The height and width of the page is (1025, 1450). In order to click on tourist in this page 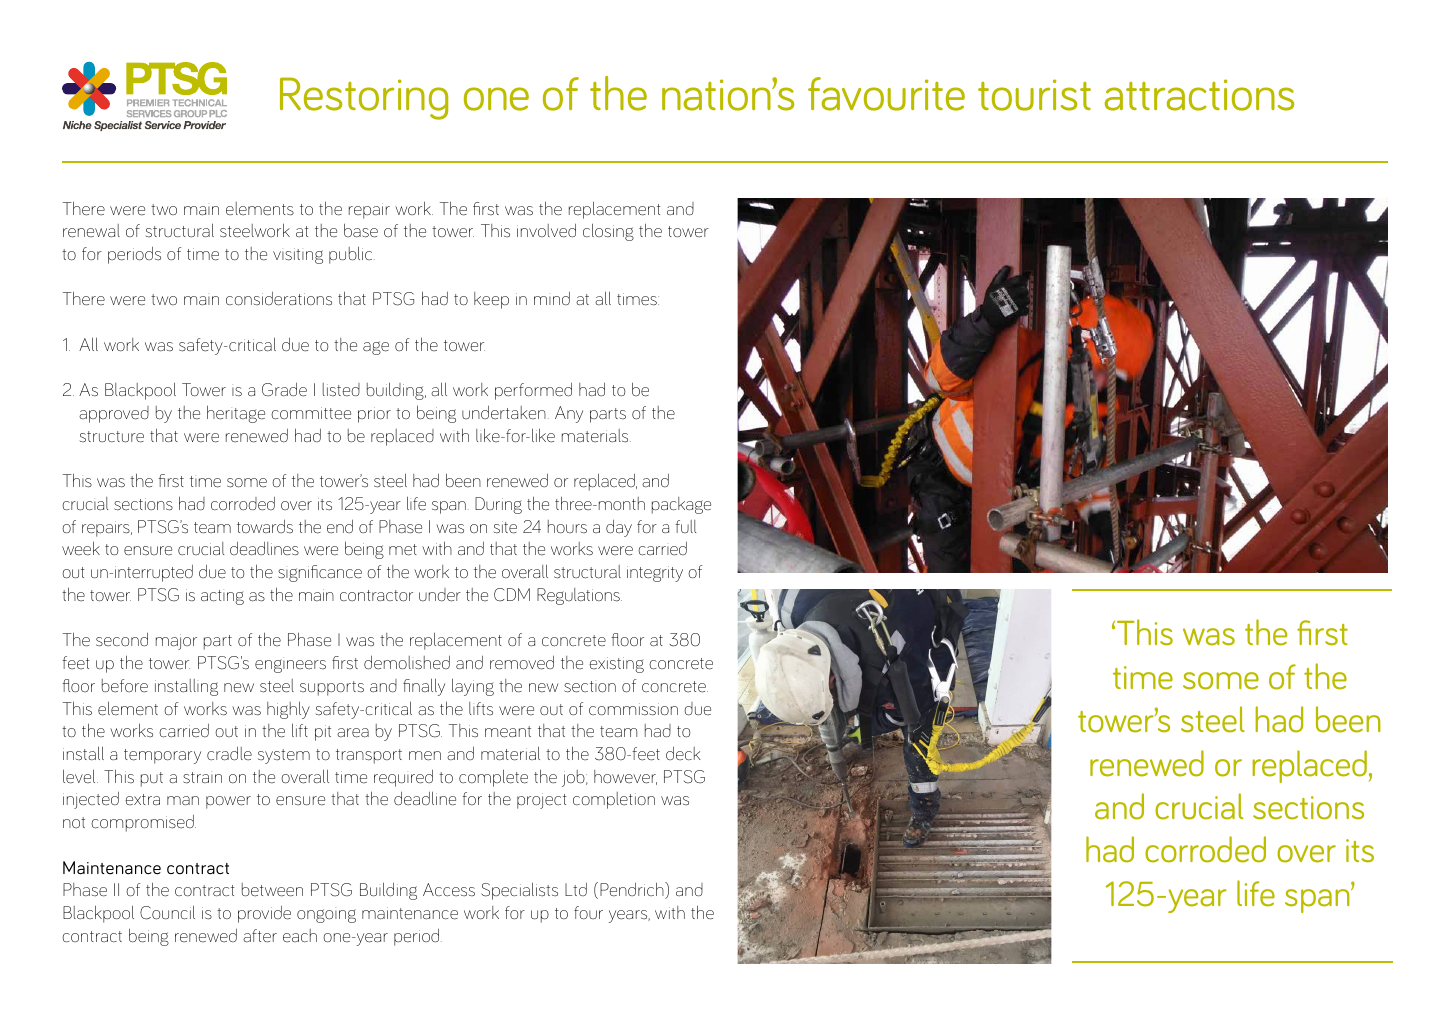, I will do `click(1034, 95)`.
